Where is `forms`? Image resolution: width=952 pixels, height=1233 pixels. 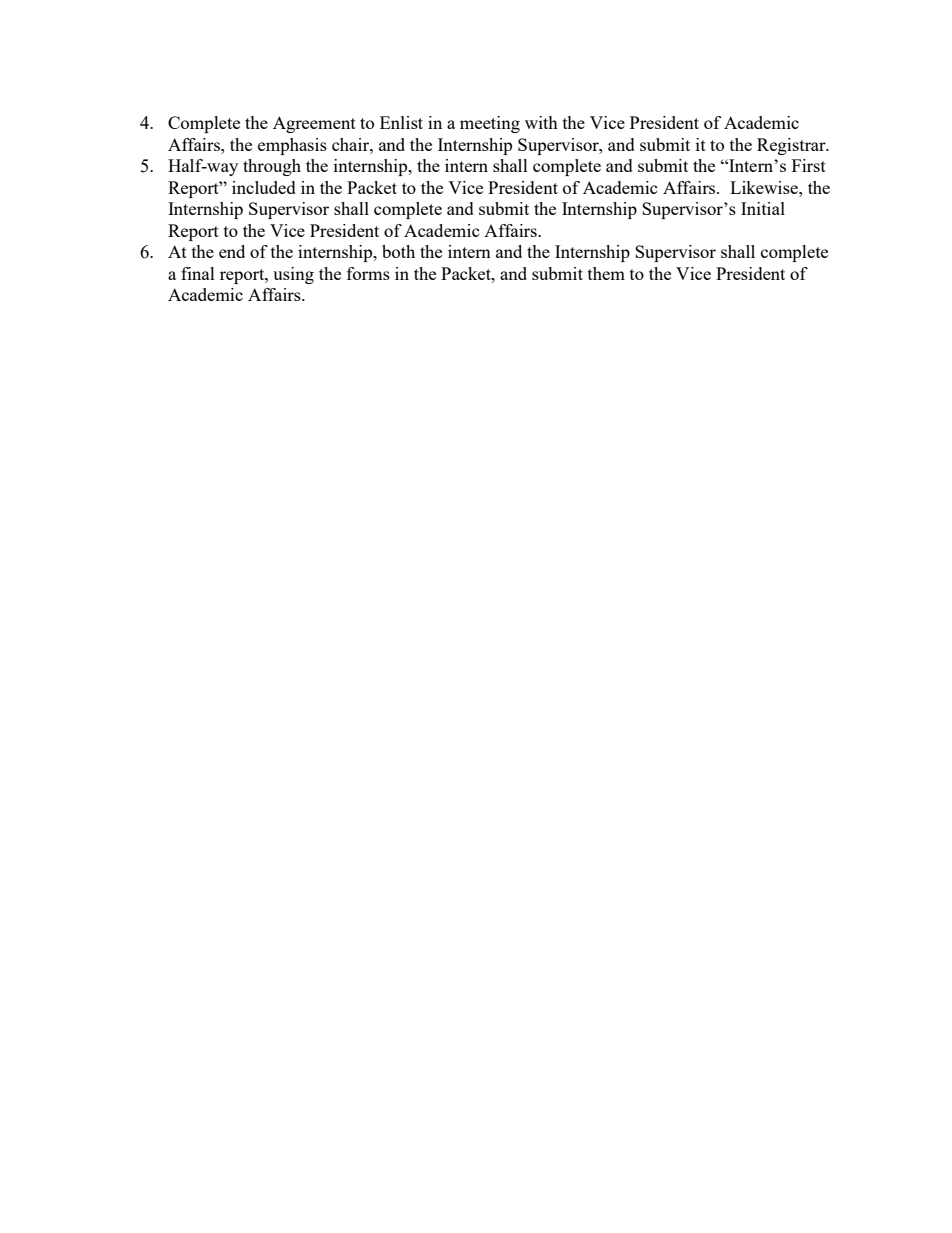 forms is located at coordinates (368, 273).
